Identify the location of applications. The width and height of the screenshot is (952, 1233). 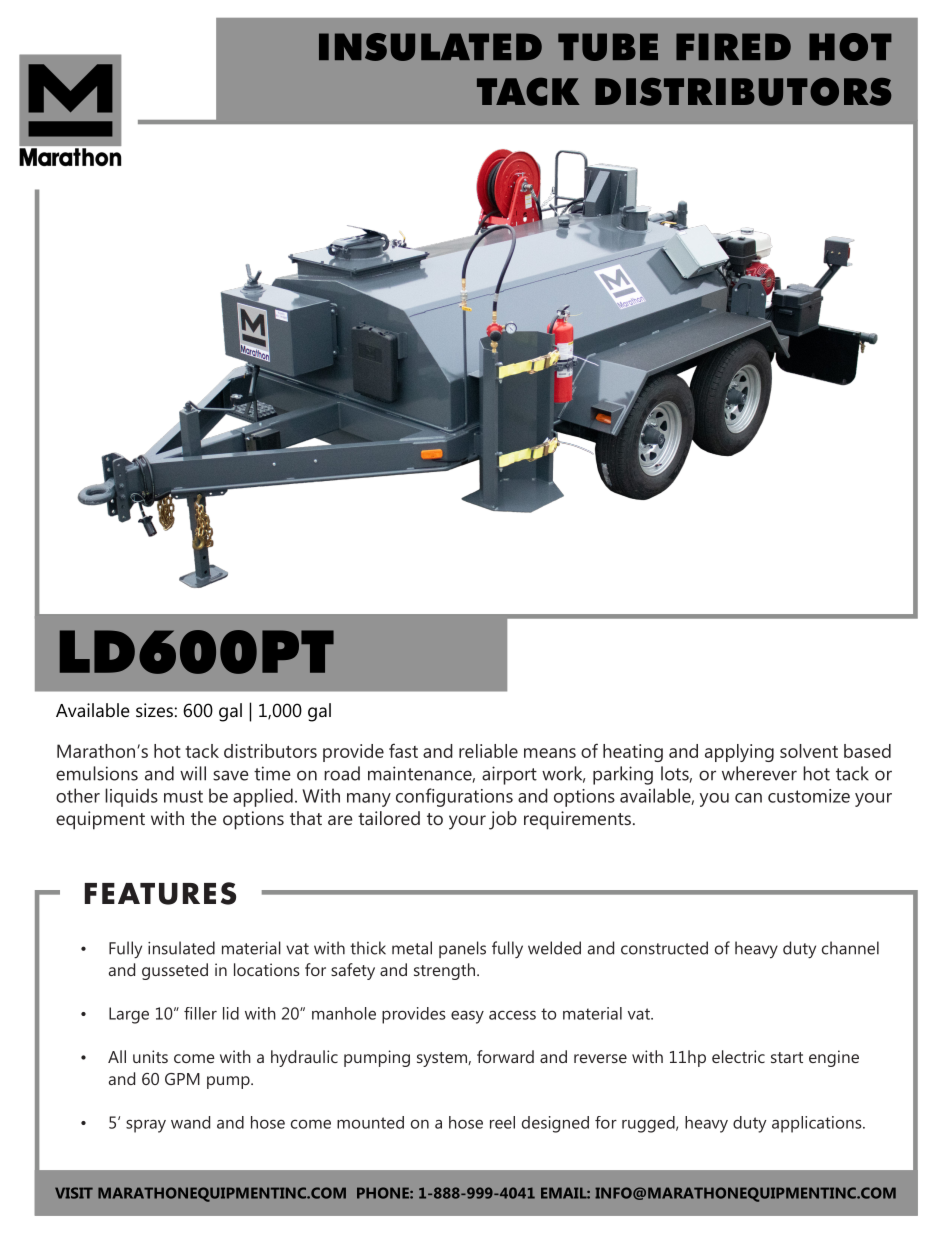
(818, 1124).
